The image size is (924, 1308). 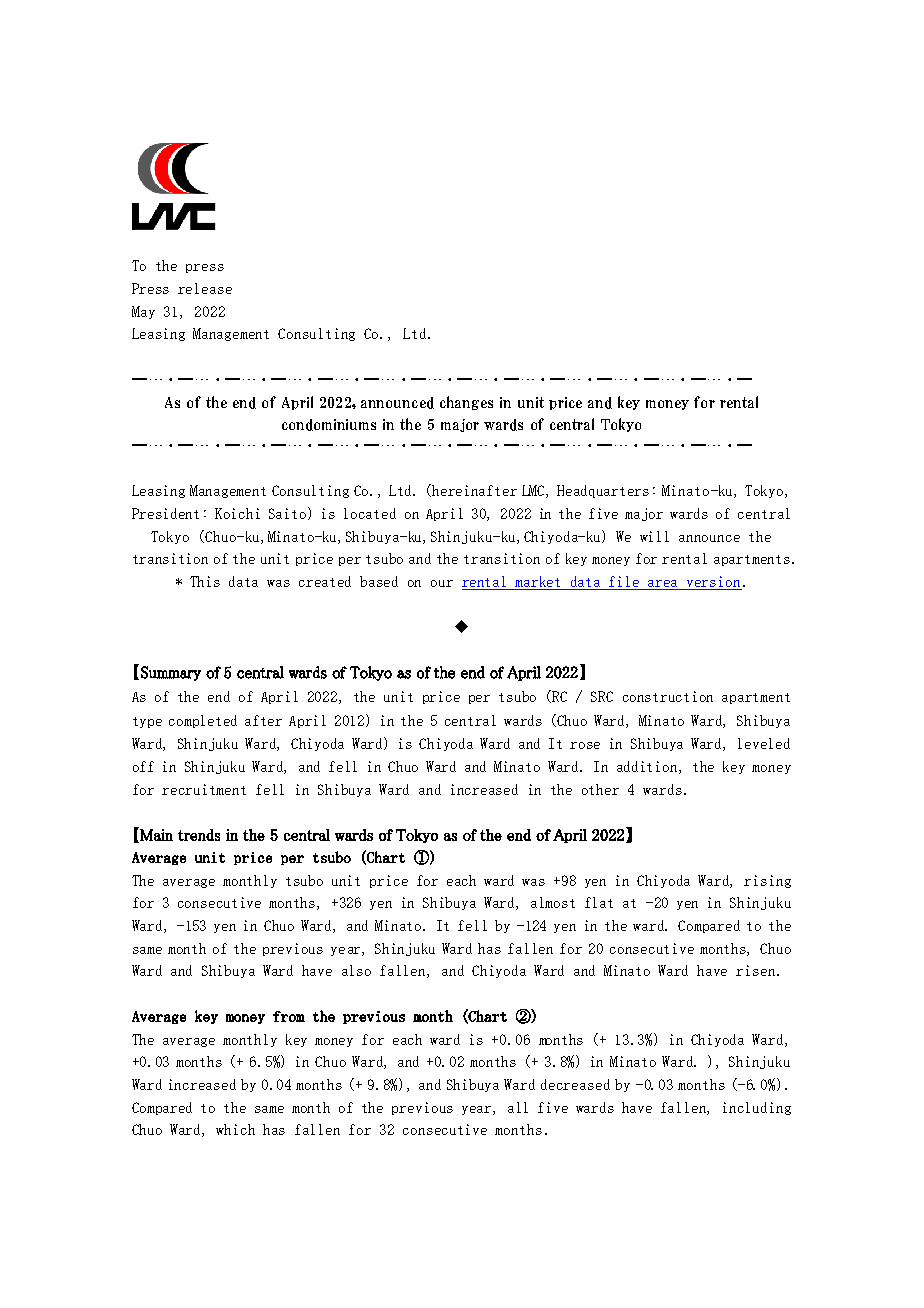 What do you see at coordinates (205, 581) in the screenshot?
I see `This` at bounding box center [205, 581].
